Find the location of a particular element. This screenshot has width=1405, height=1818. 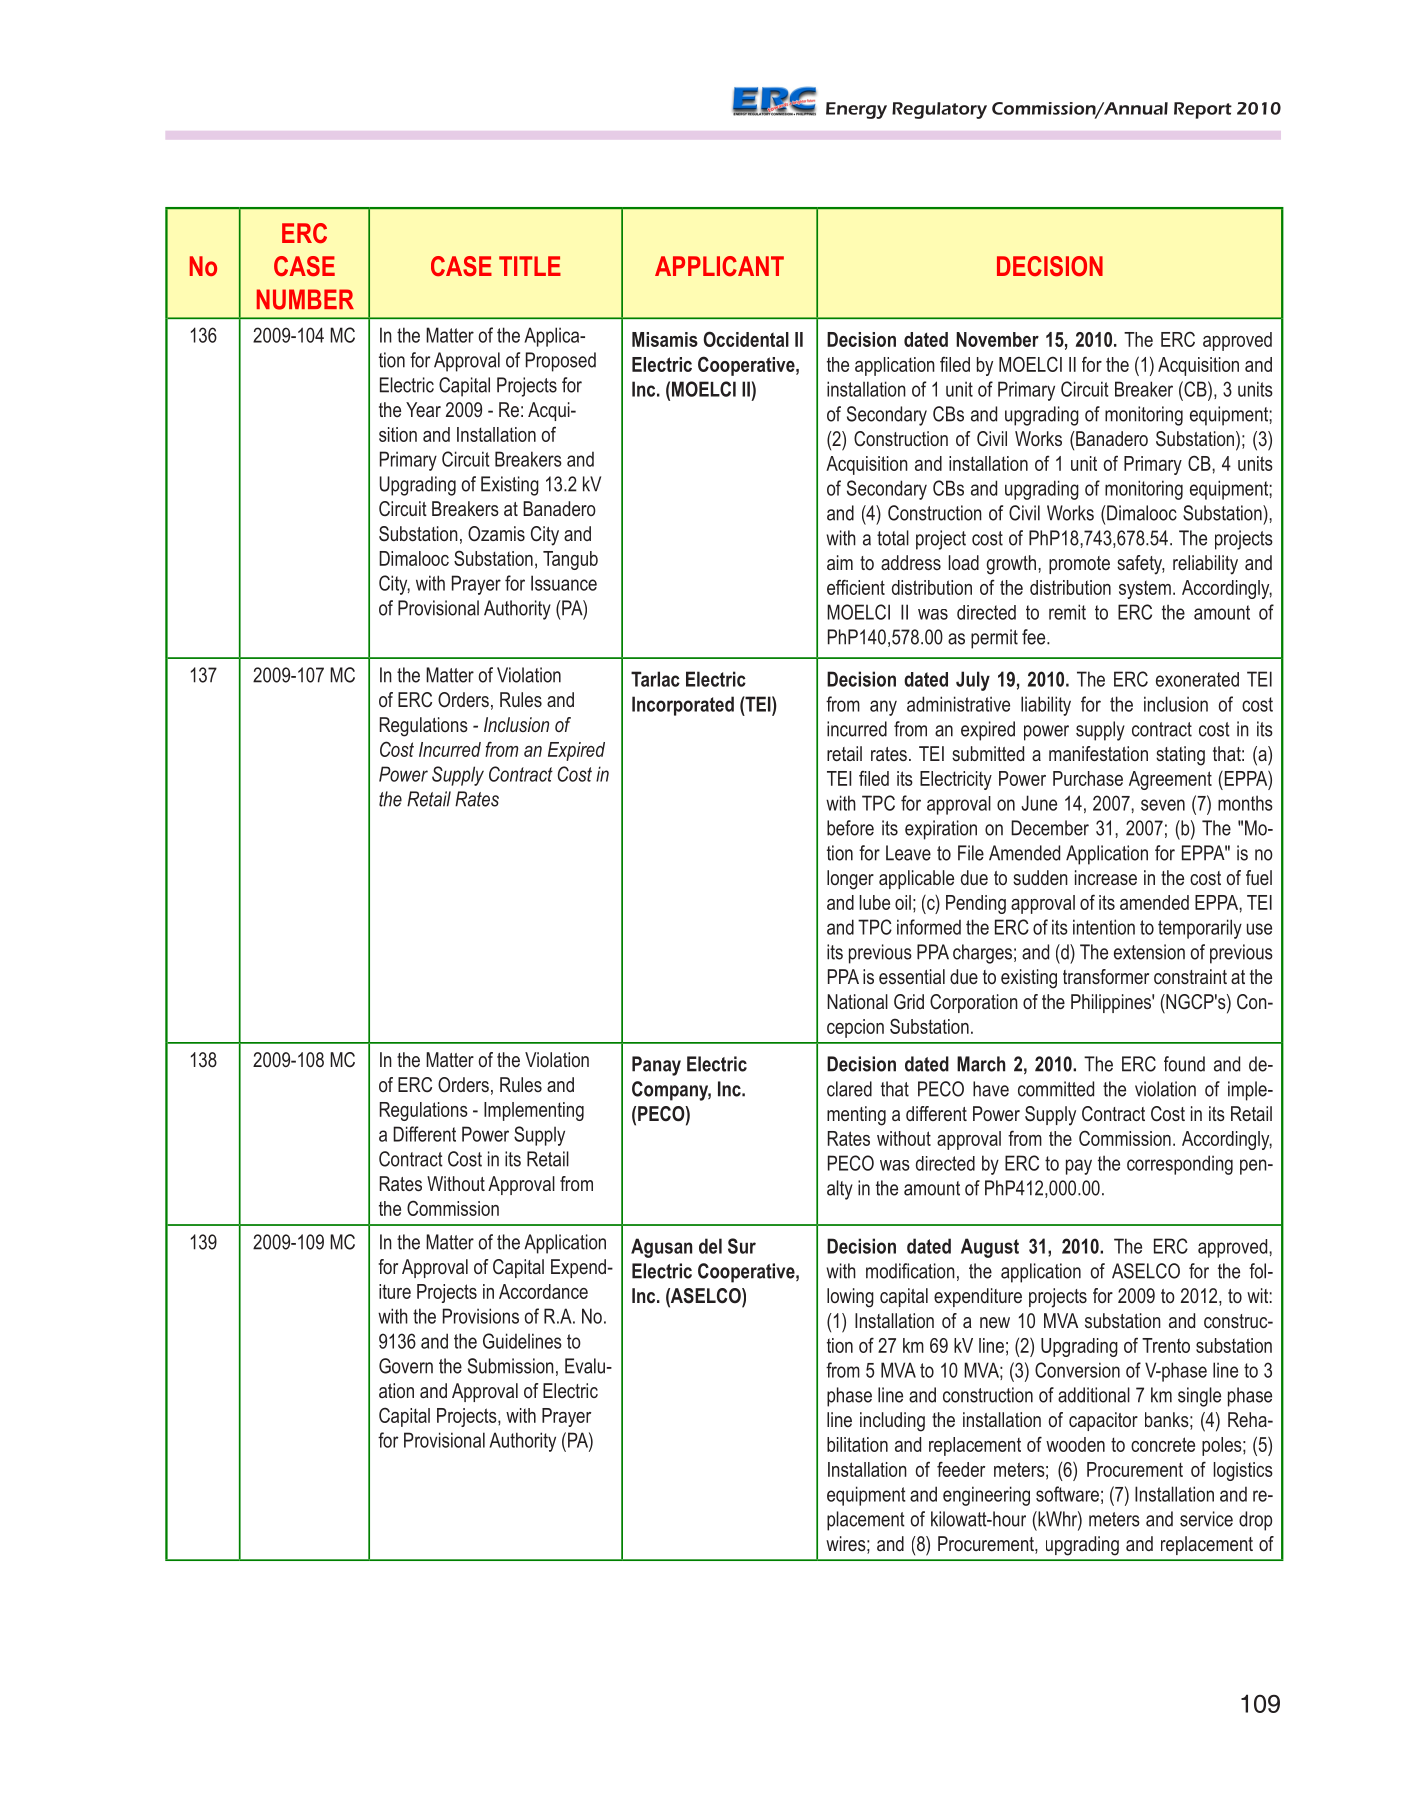

TITLE is located at coordinates (530, 266).
